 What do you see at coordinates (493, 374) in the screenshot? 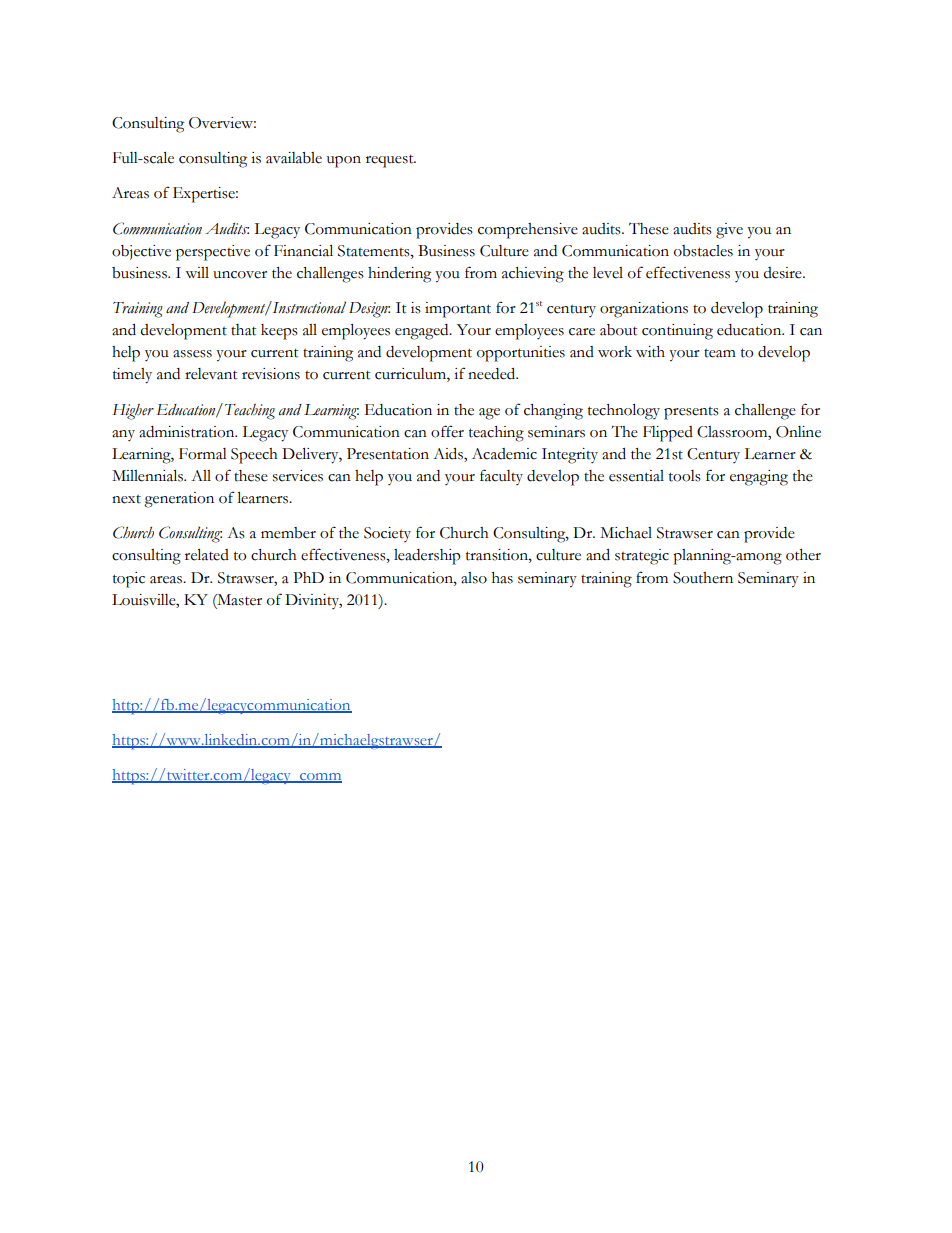
I see `needed` at bounding box center [493, 374].
